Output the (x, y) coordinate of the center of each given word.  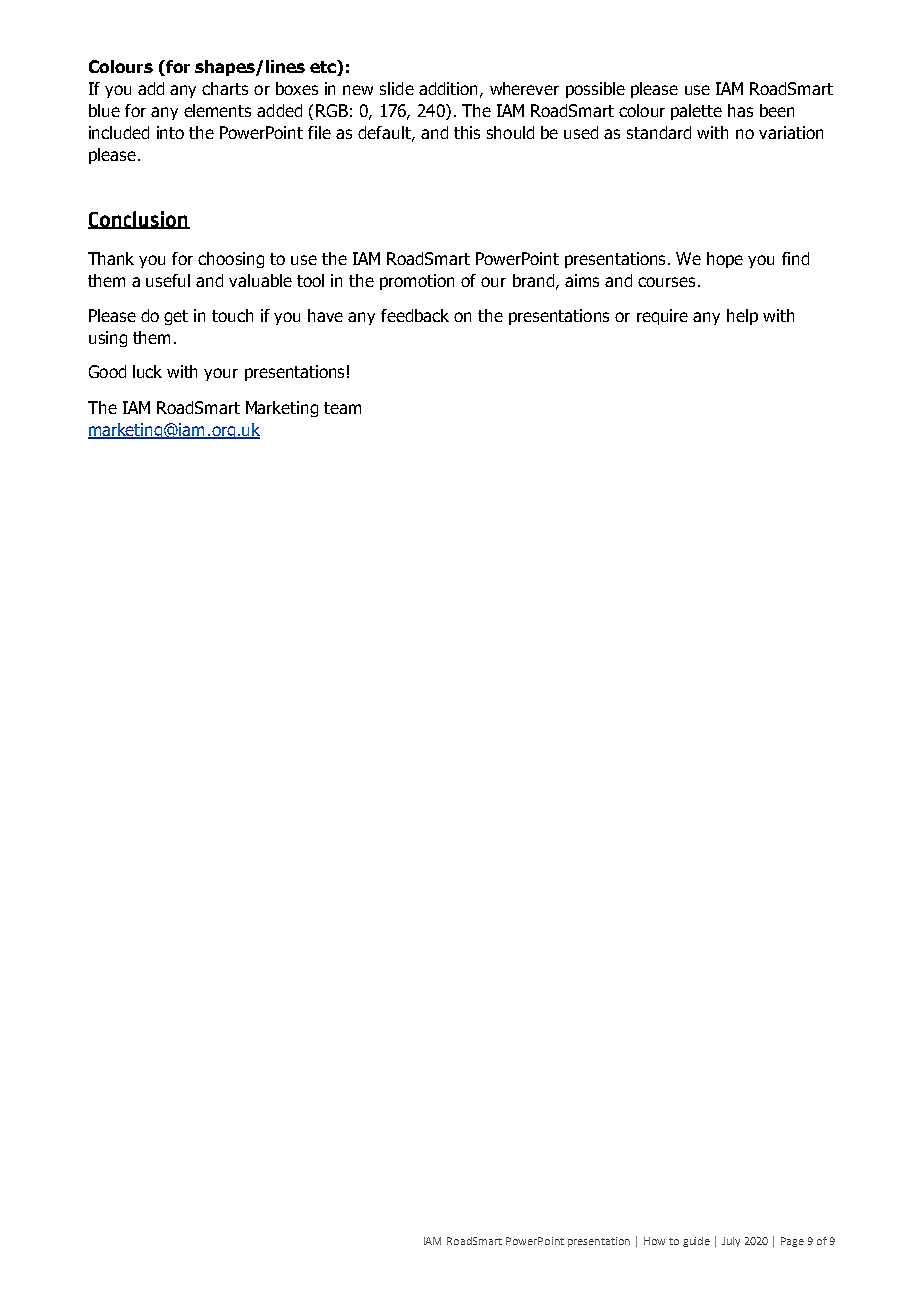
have (325, 315)
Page (792, 1242)
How (654, 1241)
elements (217, 110)
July (731, 1242)
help (742, 317)
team (342, 408)
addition (448, 88)
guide (696, 1242)
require (662, 317)
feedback (415, 315)
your (221, 374)
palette (696, 112)
